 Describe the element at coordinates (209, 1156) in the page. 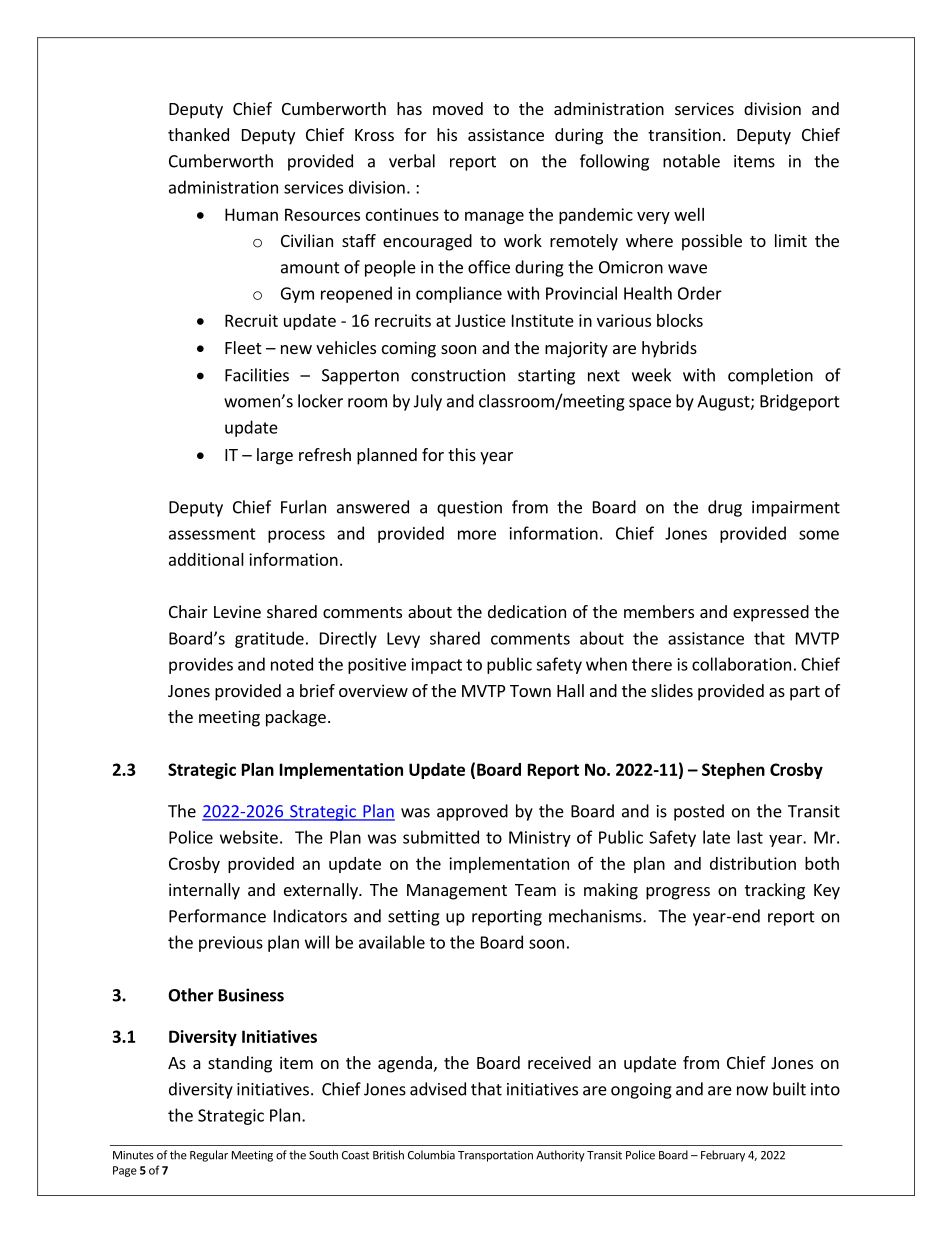

I see `Regular` at that location.
